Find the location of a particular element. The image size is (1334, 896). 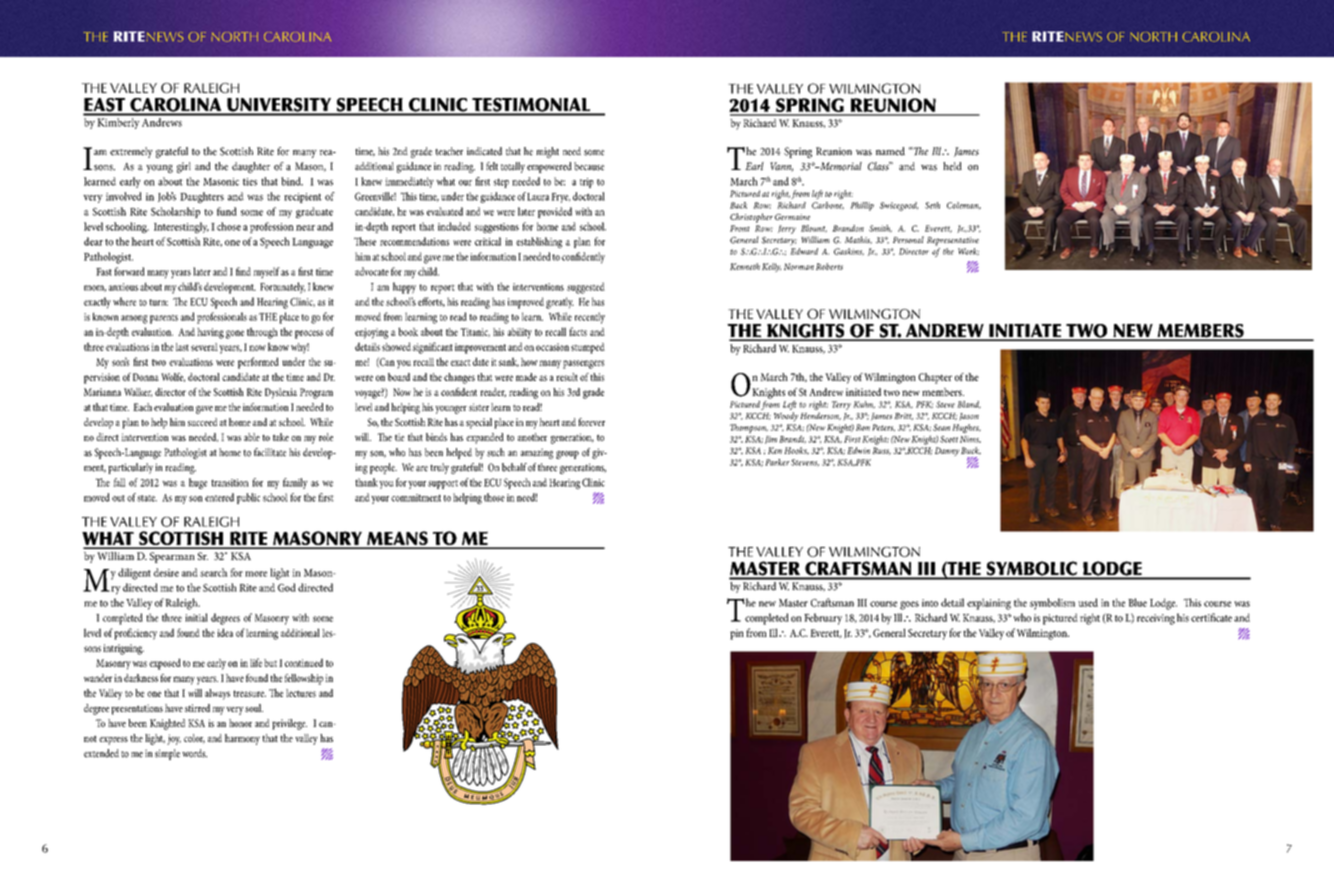

idea is located at coordinates (225, 632).
